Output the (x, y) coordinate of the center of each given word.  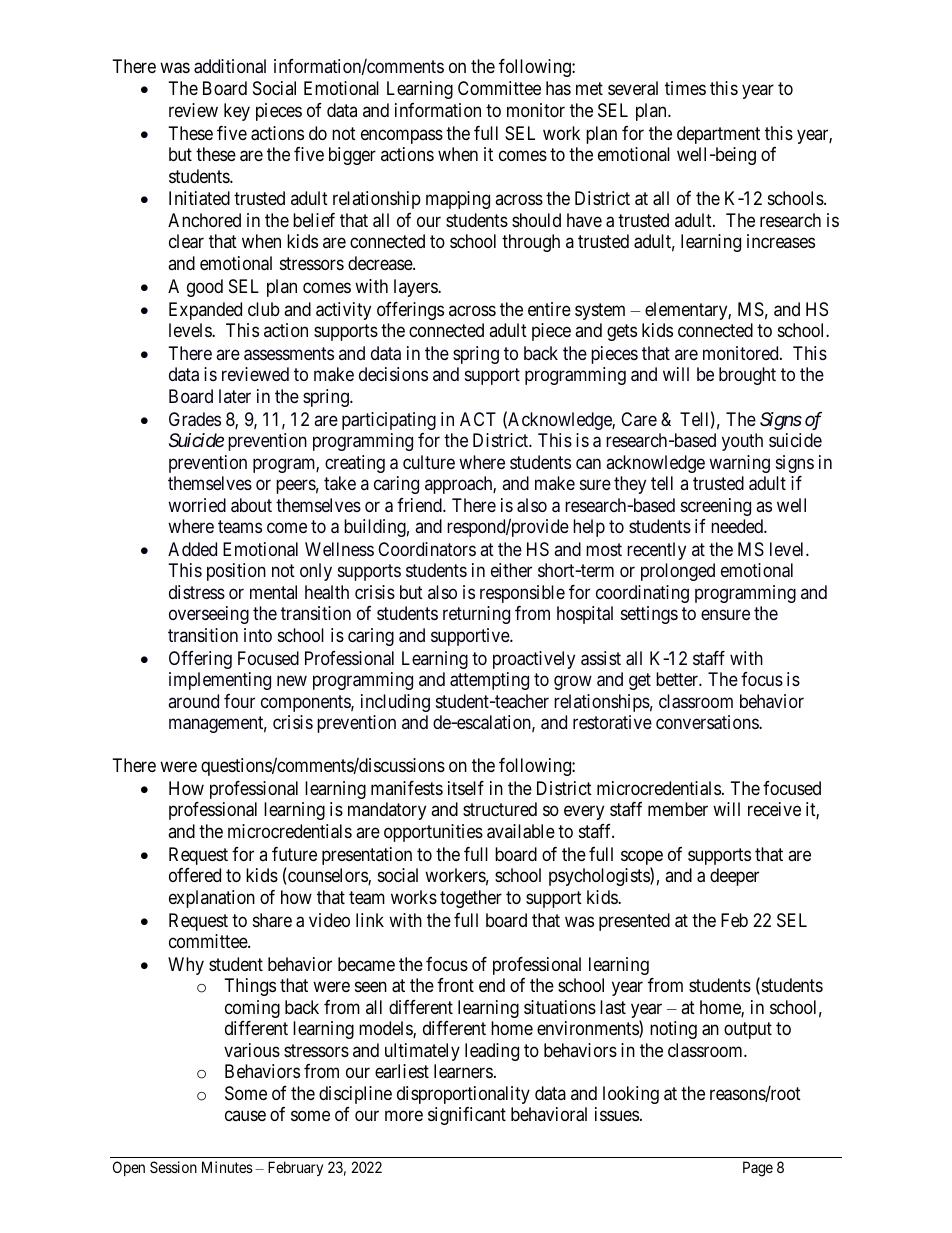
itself (466, 788)
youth (742, 442)
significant (467, 1116)
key (237, 112)
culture (429, 462)
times (685, 88)
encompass (402, 136)
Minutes (227, 1167)
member (678, 809)
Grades (195, 419)
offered (195, 875)
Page (758, 1169)
